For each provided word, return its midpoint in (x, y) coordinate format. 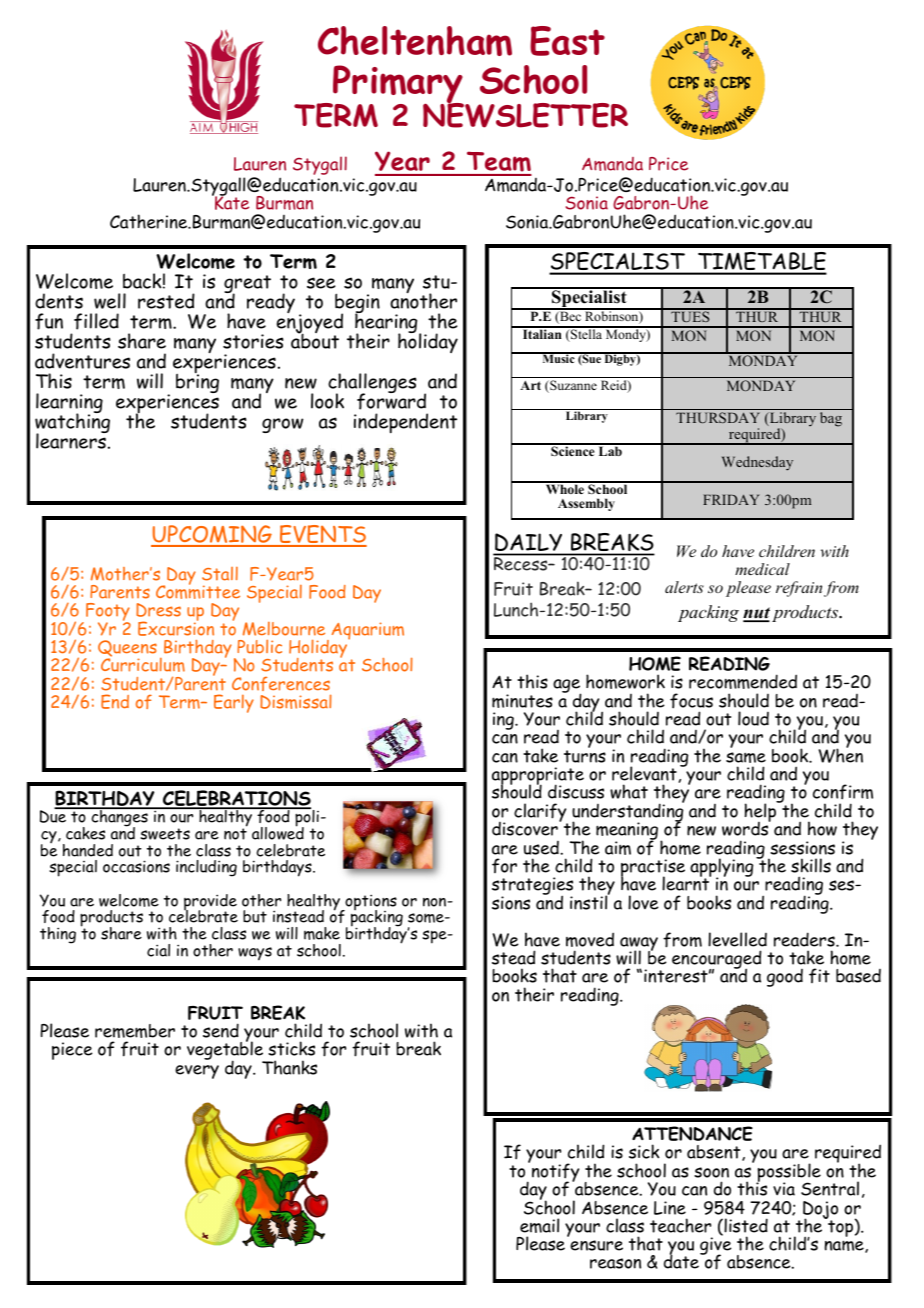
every (197, 1072)
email (539, 1225)
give (716, 1247)
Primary (398, 85)
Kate (231, 202)
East (567, 41)
